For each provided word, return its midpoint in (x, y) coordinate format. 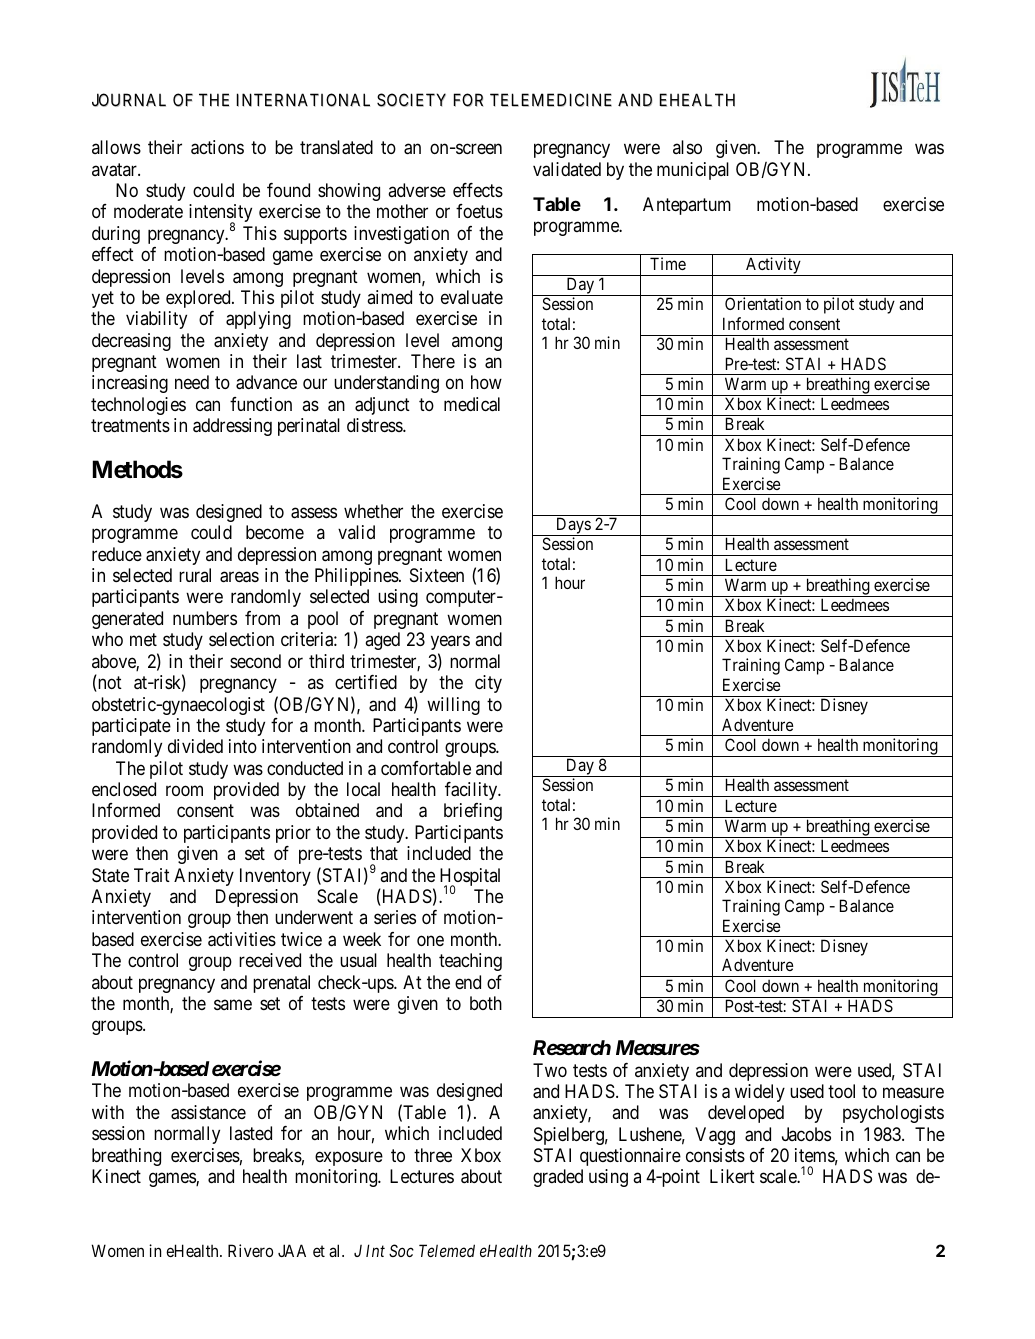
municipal (693, 171)
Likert (732, 1176)
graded (558, 1178)
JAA (292, 1250)
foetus (479, 211)
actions (217, 147)
